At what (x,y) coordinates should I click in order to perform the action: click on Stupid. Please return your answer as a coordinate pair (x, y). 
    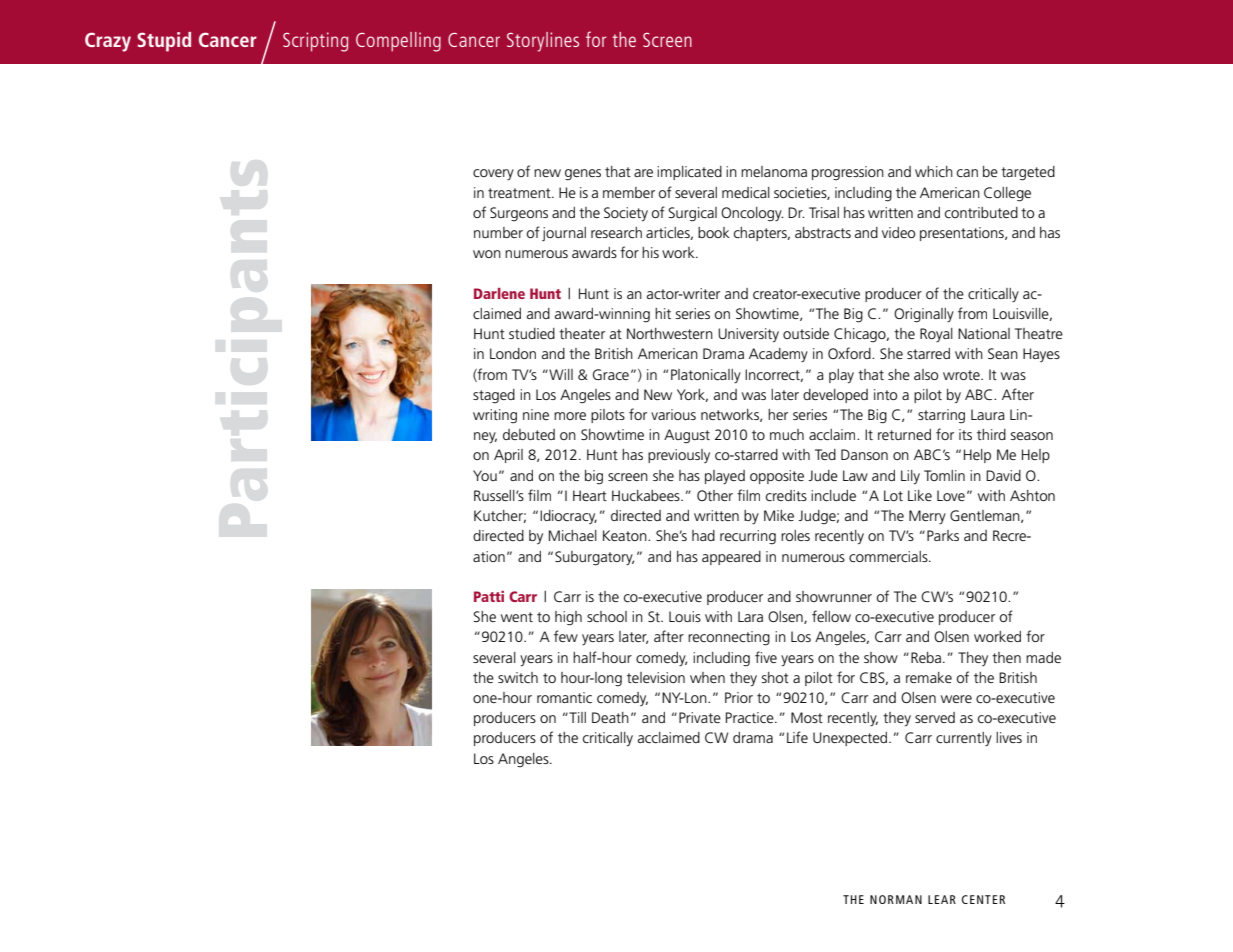
    Looking at the image, I should click on (164, 42).
